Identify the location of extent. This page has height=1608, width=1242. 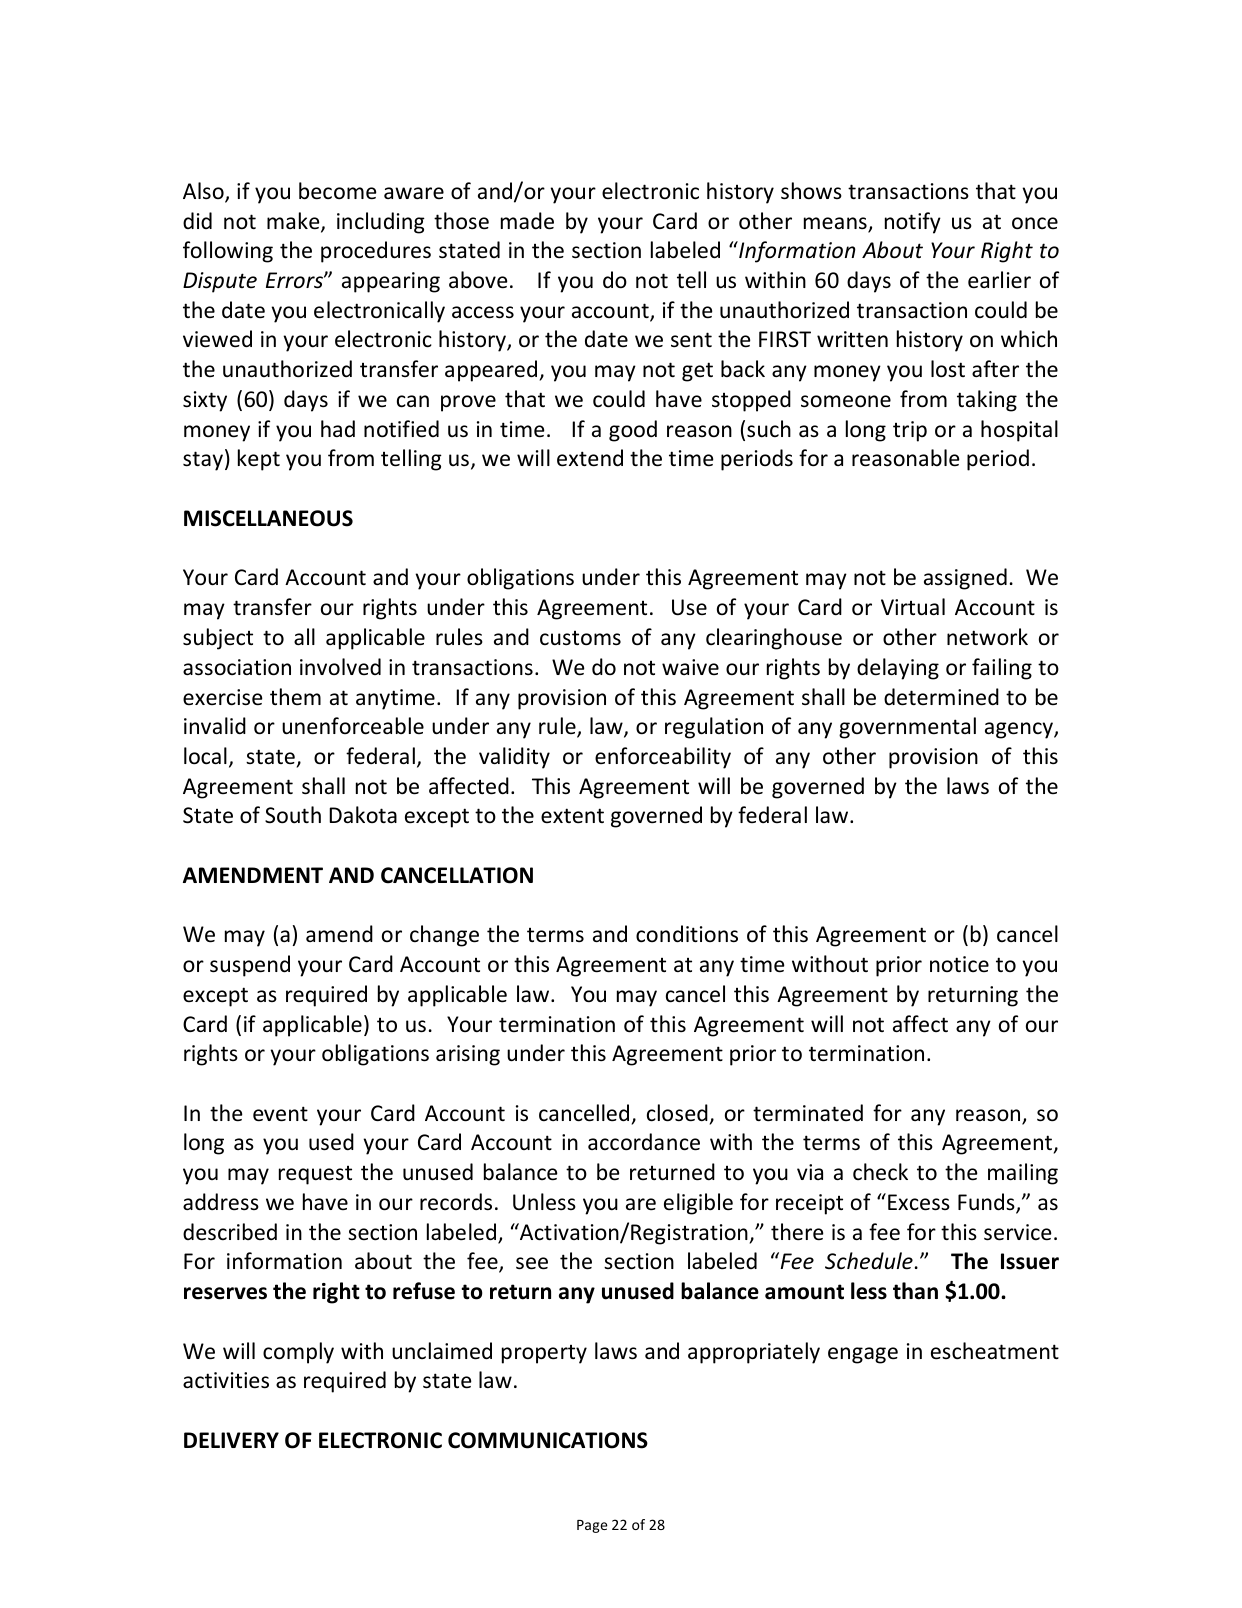
(572, 816).
